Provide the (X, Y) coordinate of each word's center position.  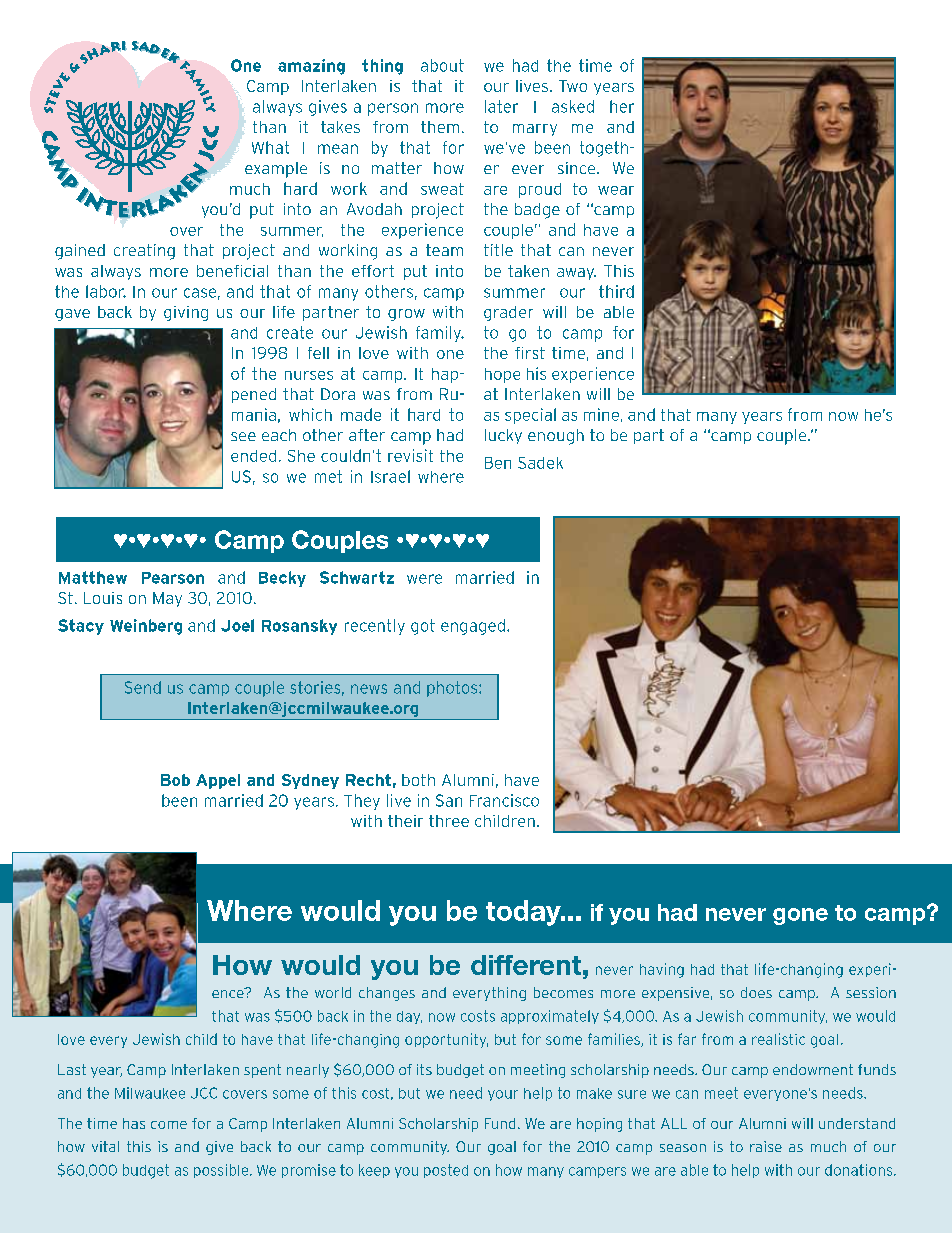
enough (556, 437)
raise (766, 1146)
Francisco (504, 800)
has (134, 1123)
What (270, 147)
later (501, 106)
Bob (175, 780)
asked (573, 106)
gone (800, 916)
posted (446, 1171)
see (243, 436)
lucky (503, 436)
